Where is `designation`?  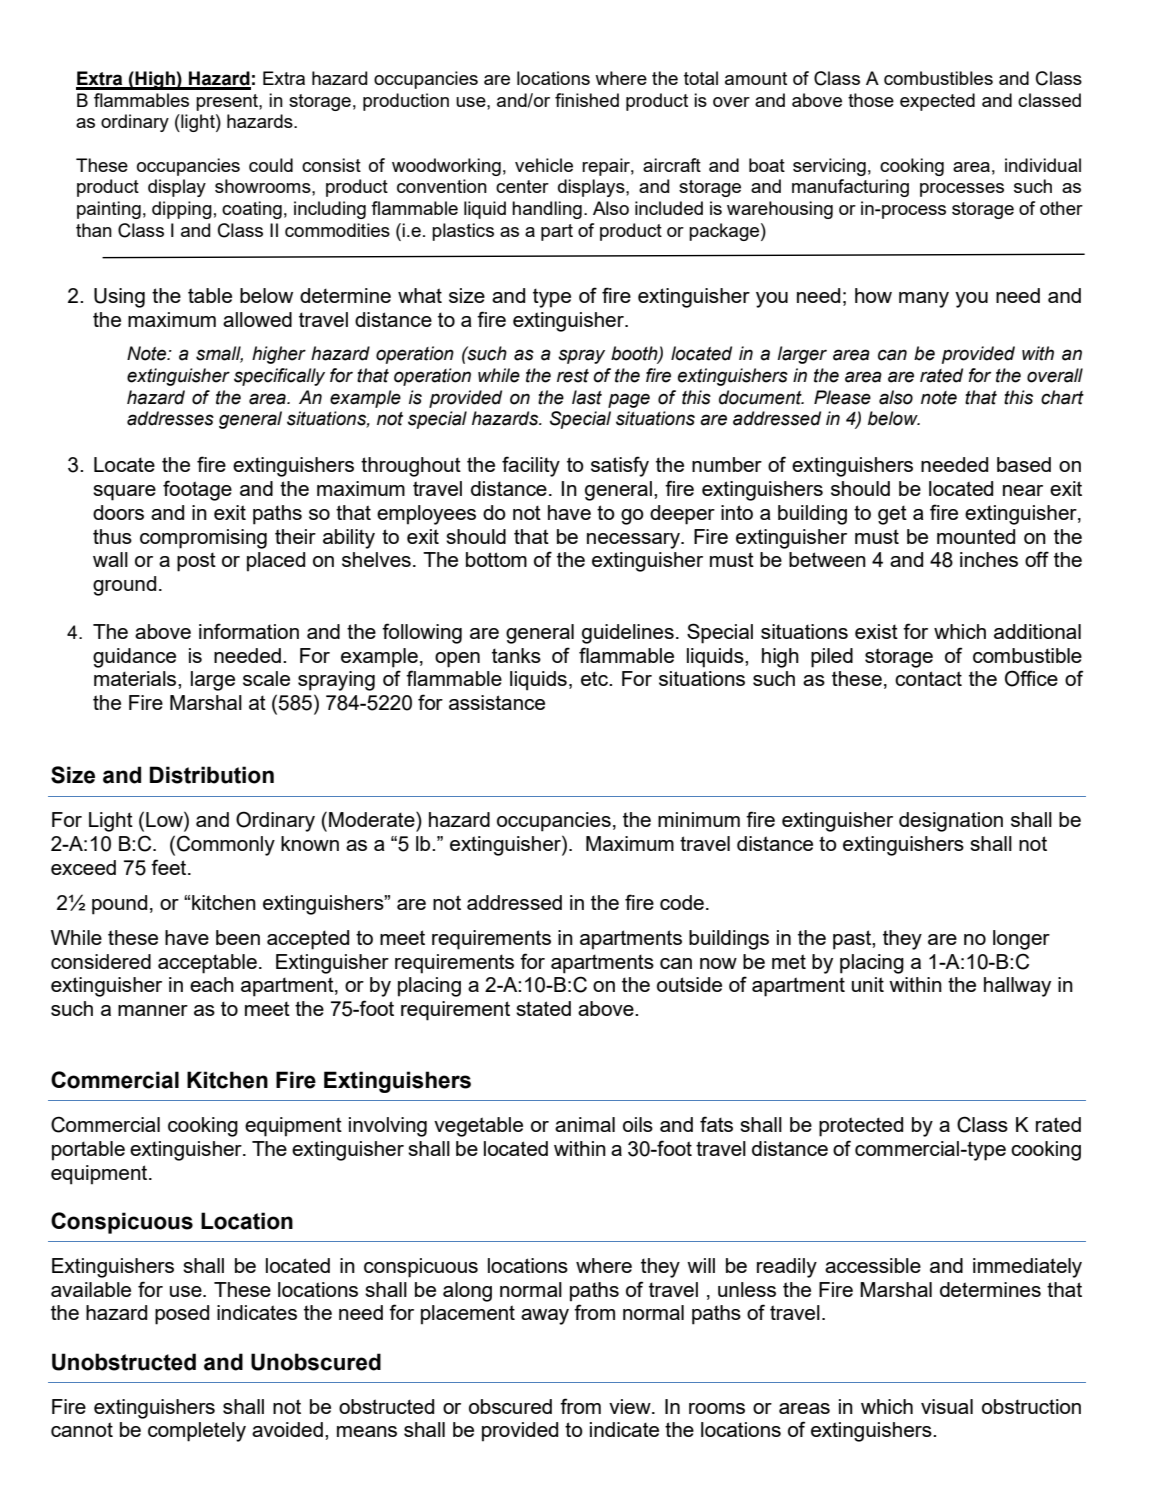
designation is located at coordinates (951, 822).
